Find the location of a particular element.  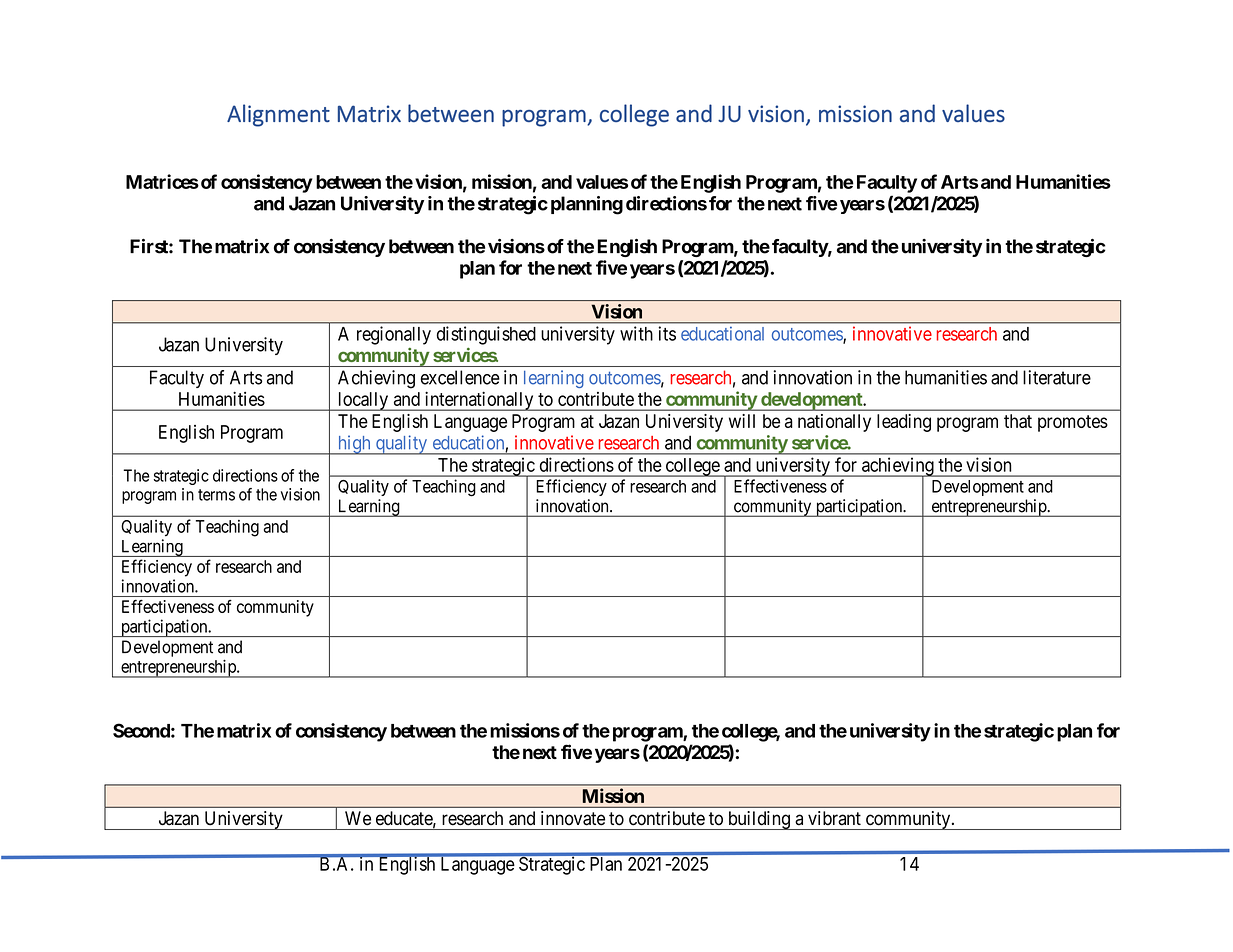

Alignment is located at coordinates (278, 115).
